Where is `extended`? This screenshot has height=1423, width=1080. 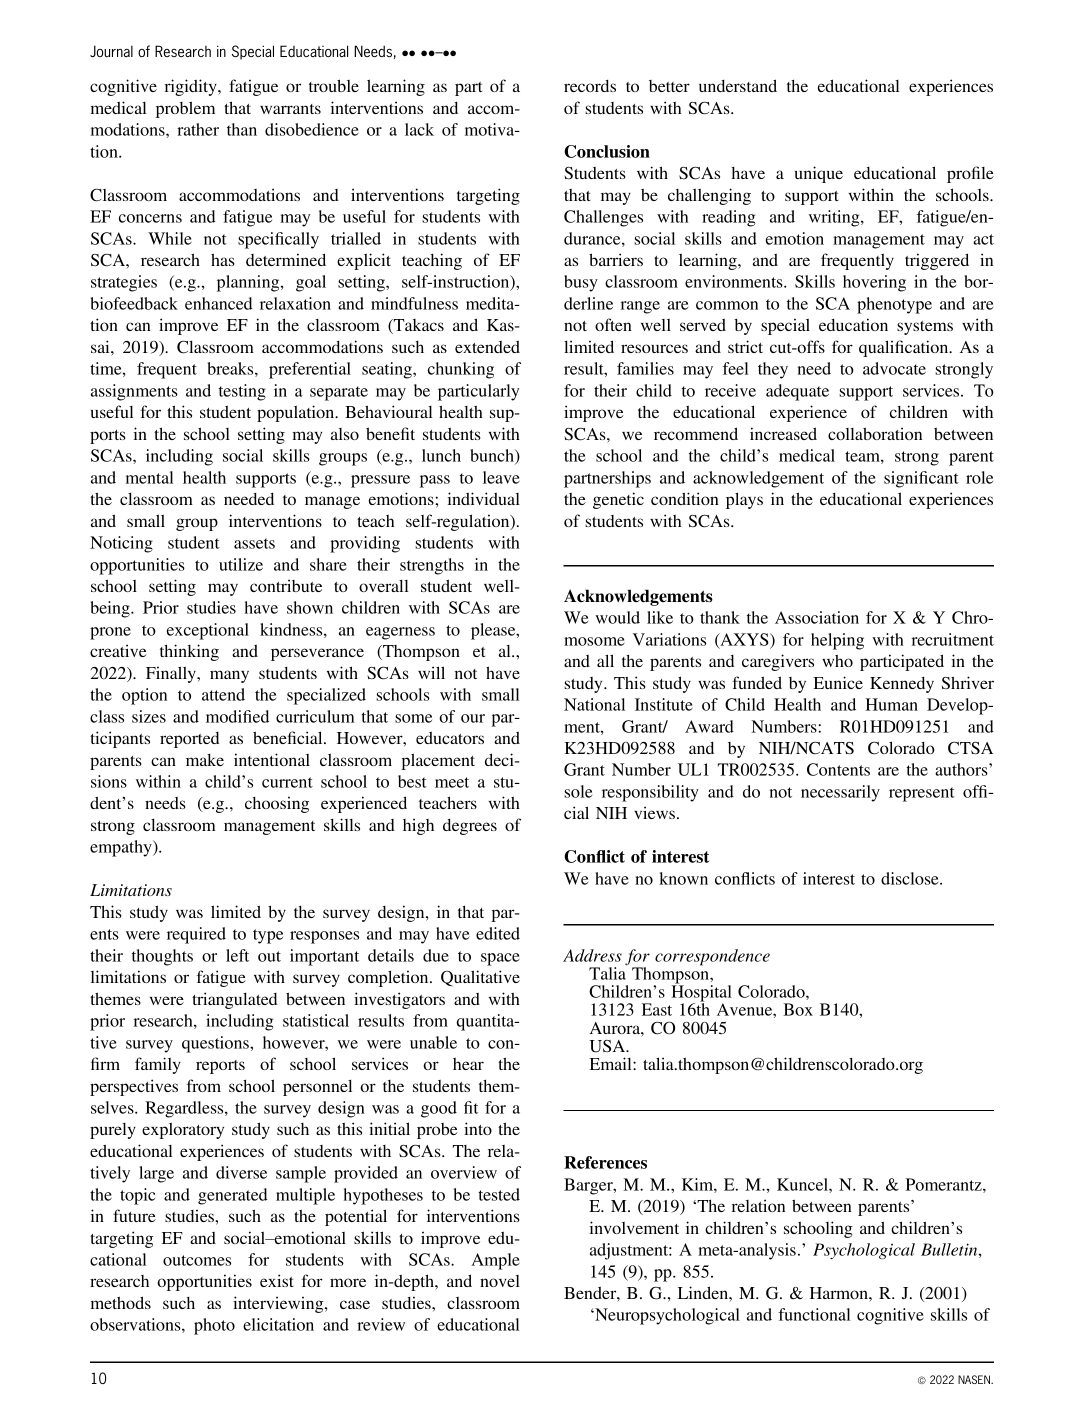 extended is located at coordinates (487, 347).
